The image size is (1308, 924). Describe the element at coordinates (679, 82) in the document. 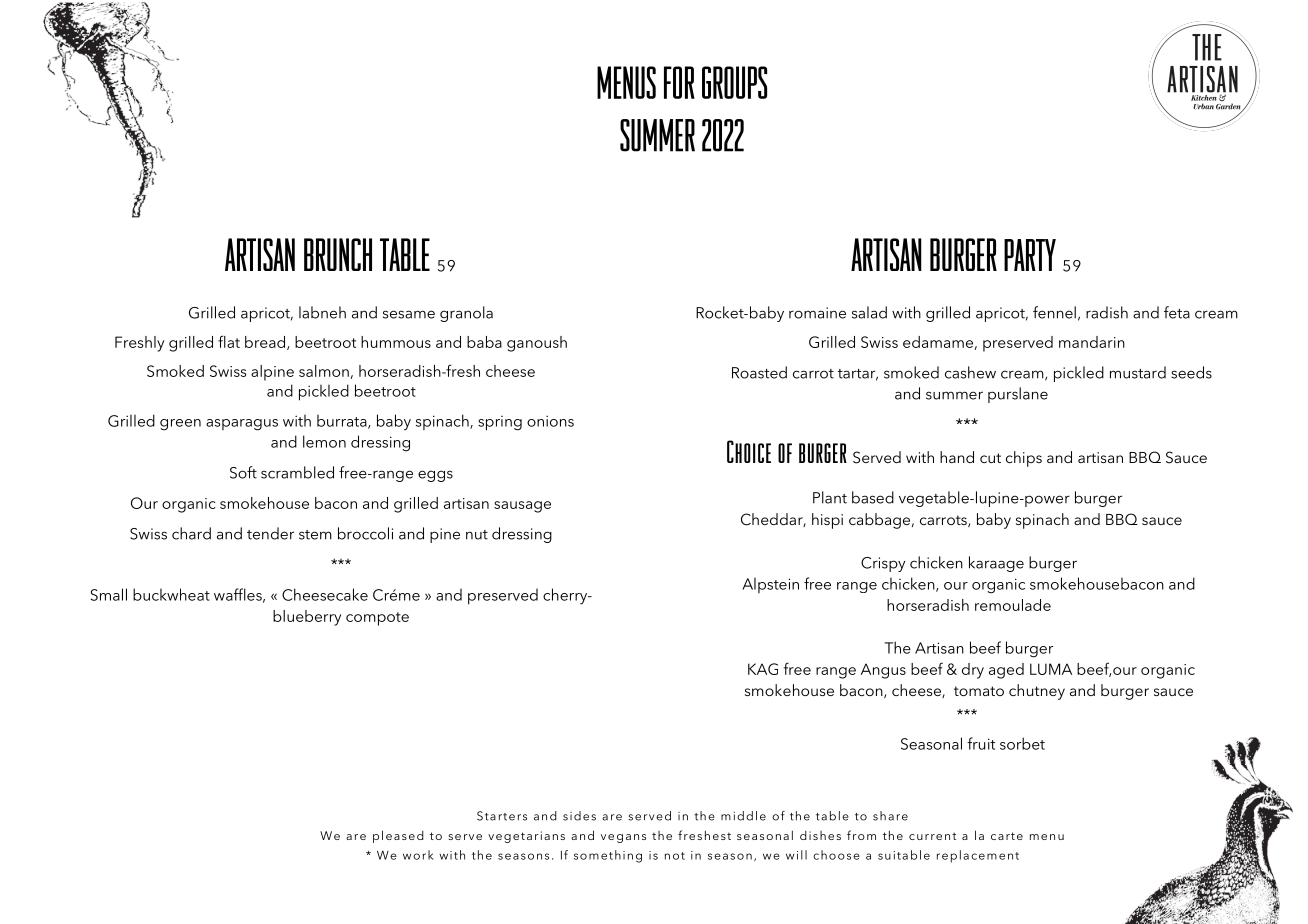

I see `FOR` at that location.
